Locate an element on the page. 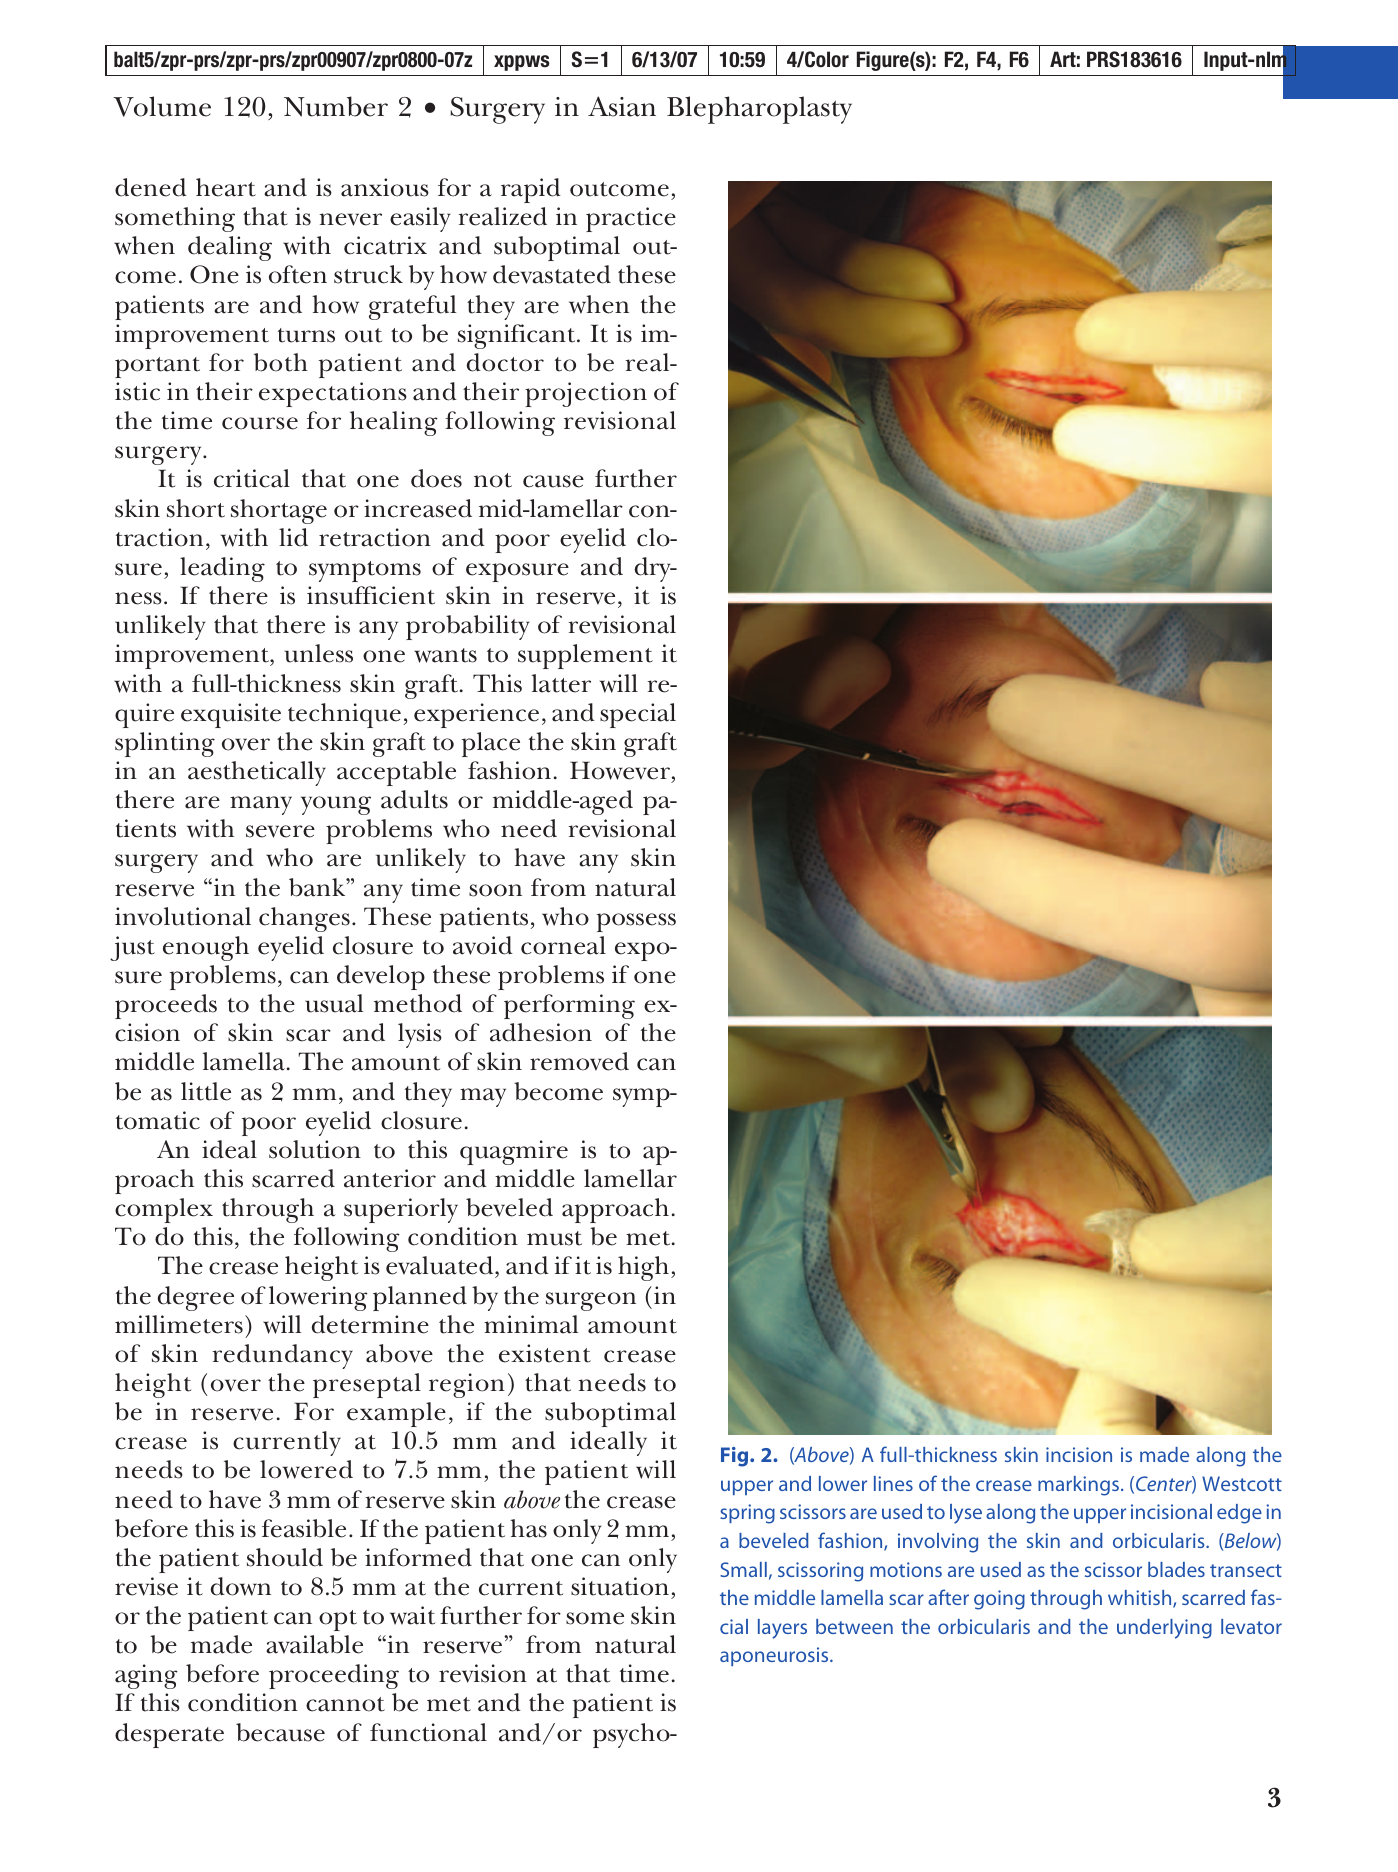 This image has height=1872, width=1398. markings is located at coordinates (1078, 1486).
